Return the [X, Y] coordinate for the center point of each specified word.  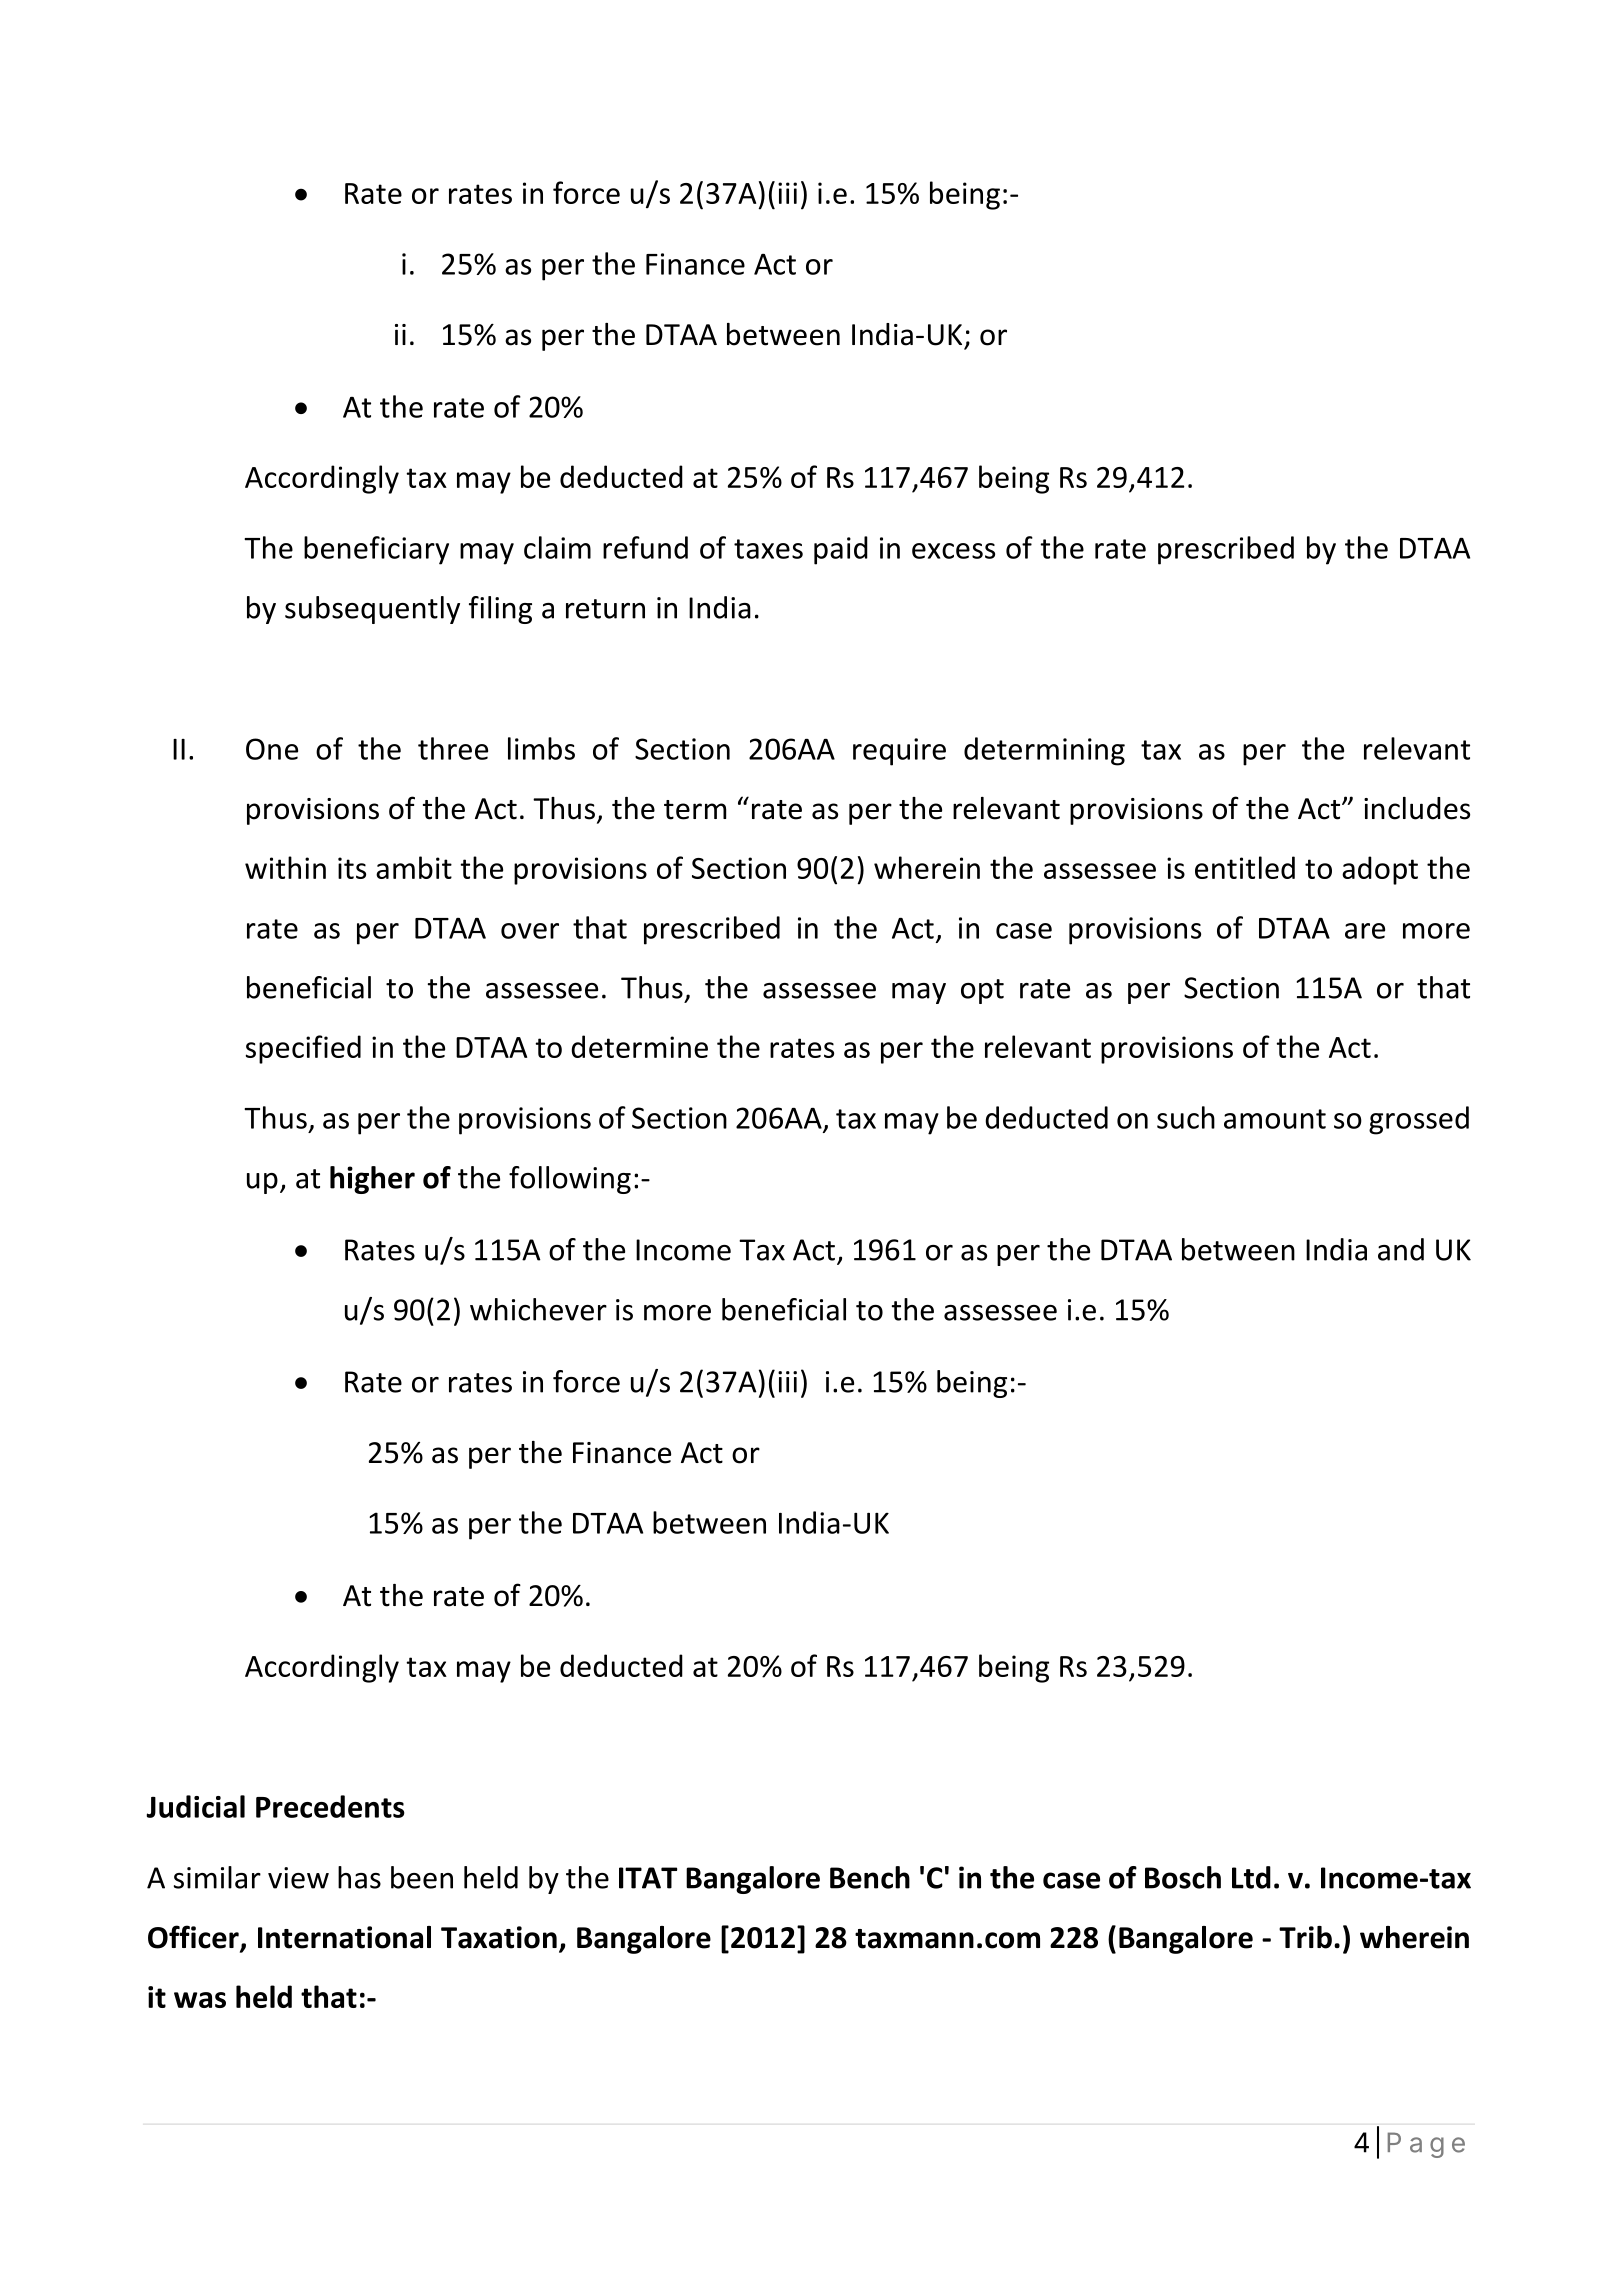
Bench [870, 1877]
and [1401, 1249]
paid [841, 550]
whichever [538, 1309]
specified [303, 1049]
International [344, 1937]
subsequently [372, 610]
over [530, 931]
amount [1275, 1119]
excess [953, 551]
